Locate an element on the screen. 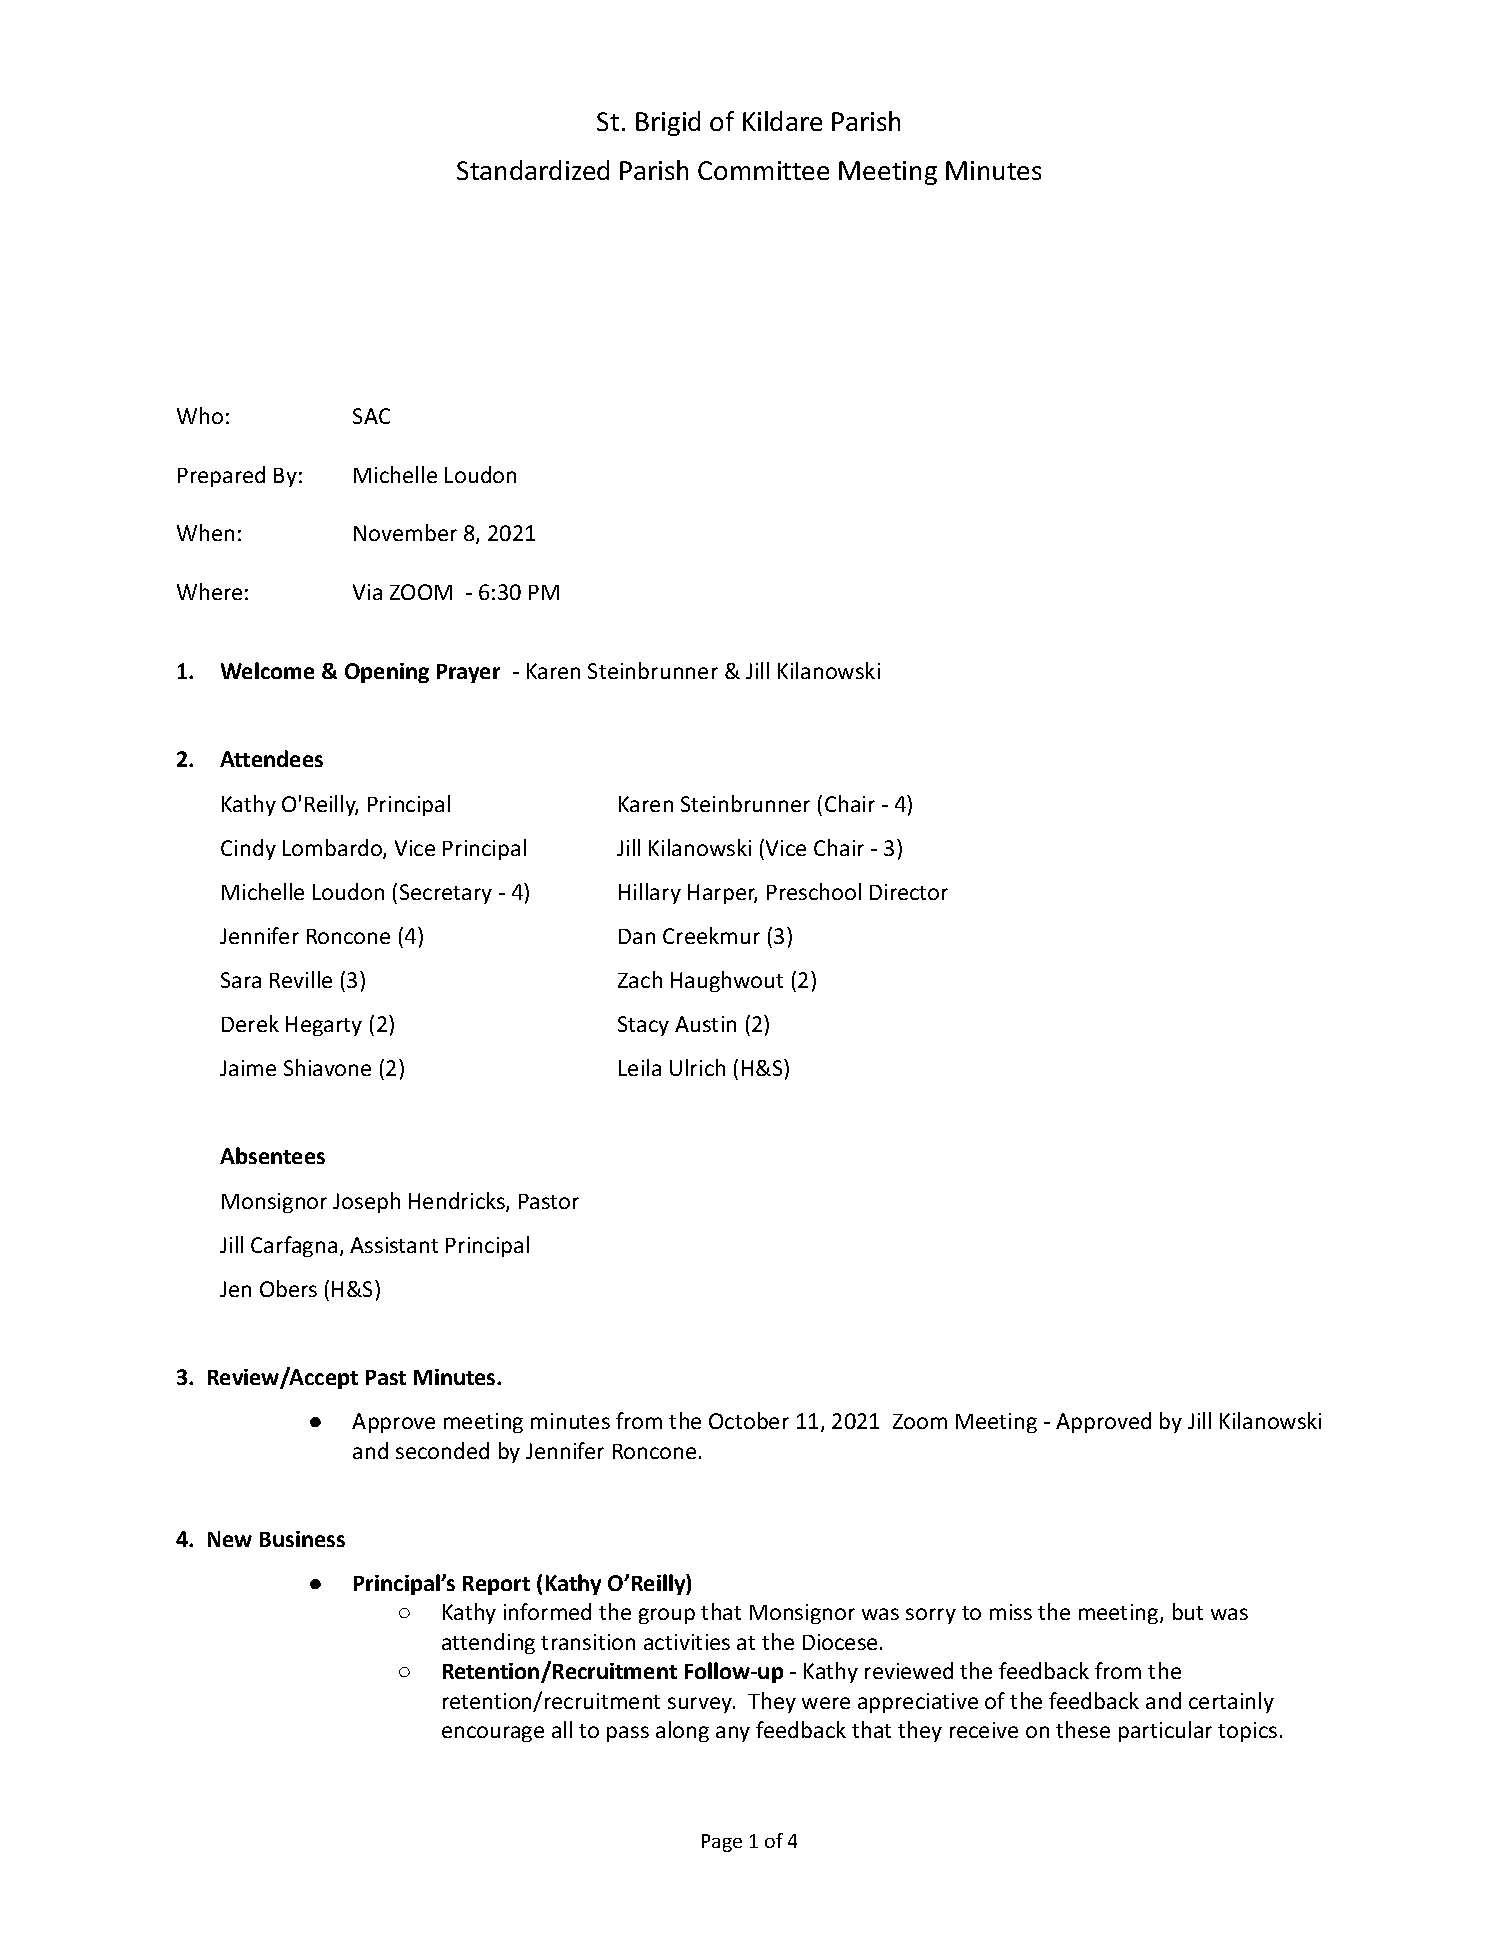 The width and height of the screenshot is (1500, 1941). Standardized is located at coordinates (533, 170).
